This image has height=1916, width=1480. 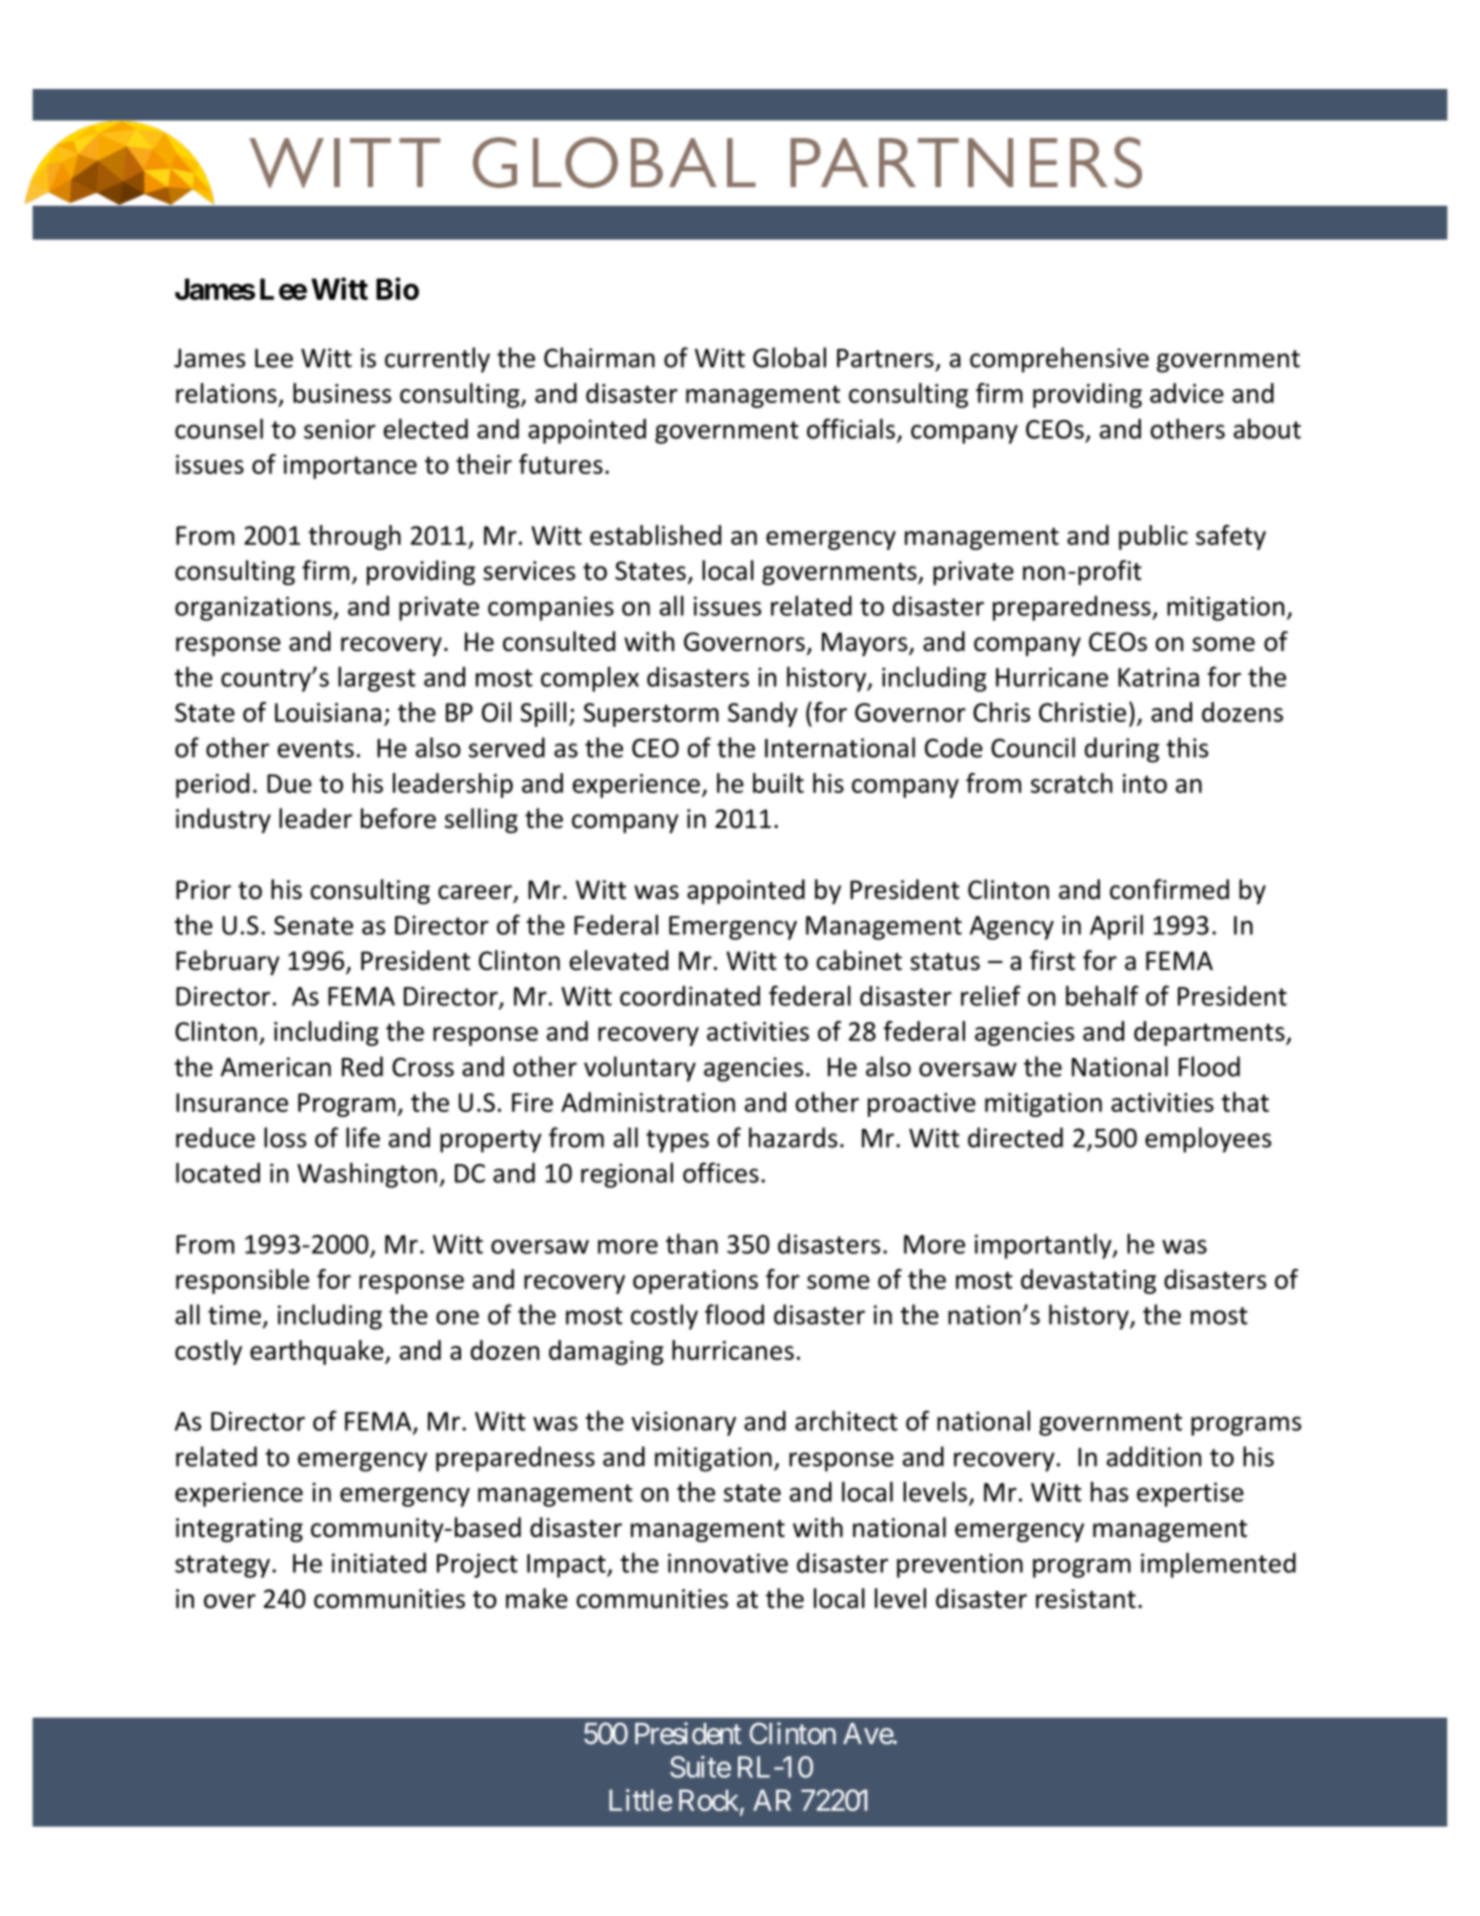 What do you see at coordinates (1187, 393) in the image?
I see `advice` at bounding box center [1187, 393].
